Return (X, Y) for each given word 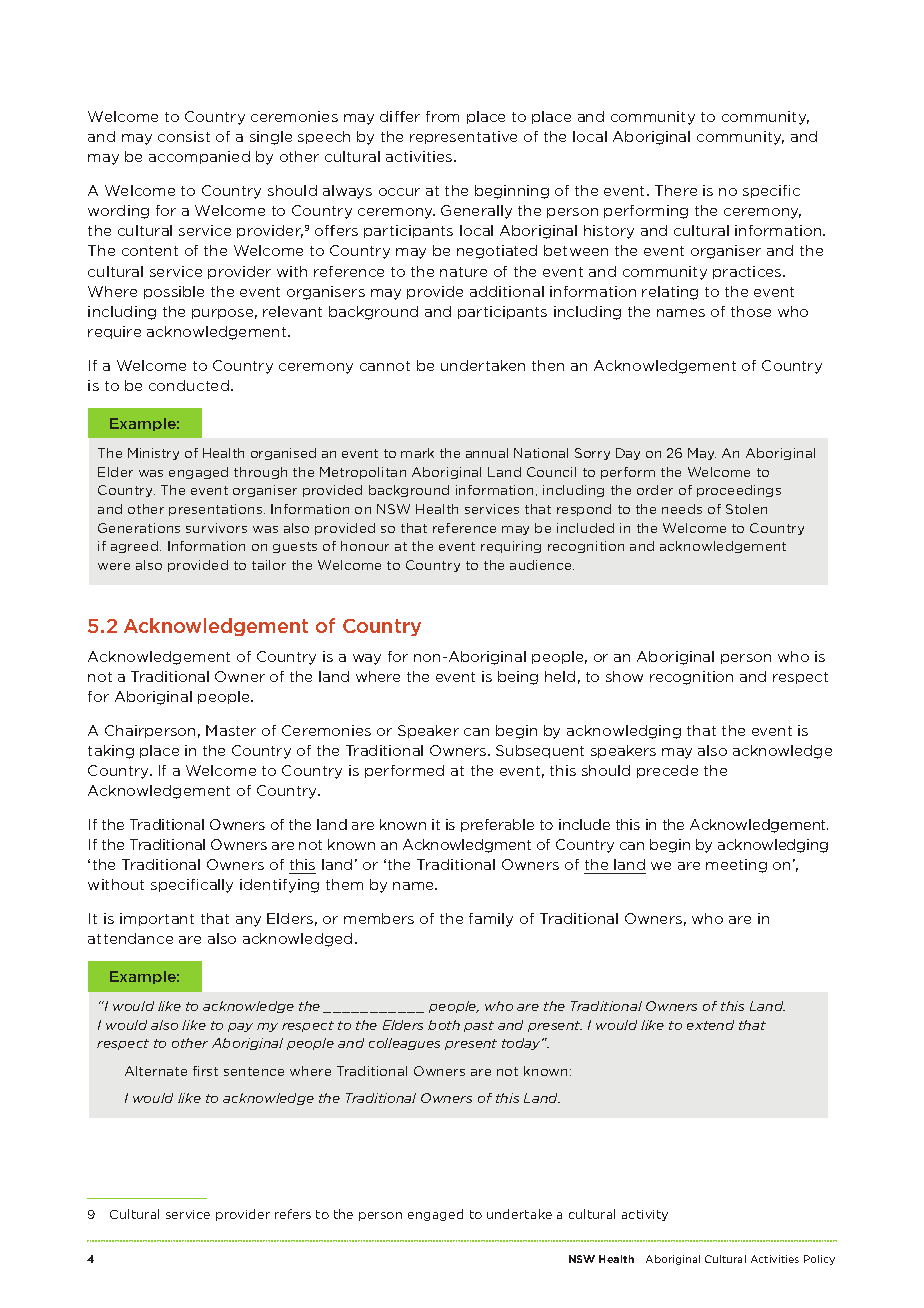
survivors (216, 528)
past (479, 1026)
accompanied (199, 157)
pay (240, 1027)
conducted (189, 385)
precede (667, 771)
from (442, 116)
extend (710, 1025)
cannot (385, 366)
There (676, 190)
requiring (511, 547)
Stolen (746, 509)
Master (231, 730)
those (751, 311)
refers (293, 1214)
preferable (497, 825)
